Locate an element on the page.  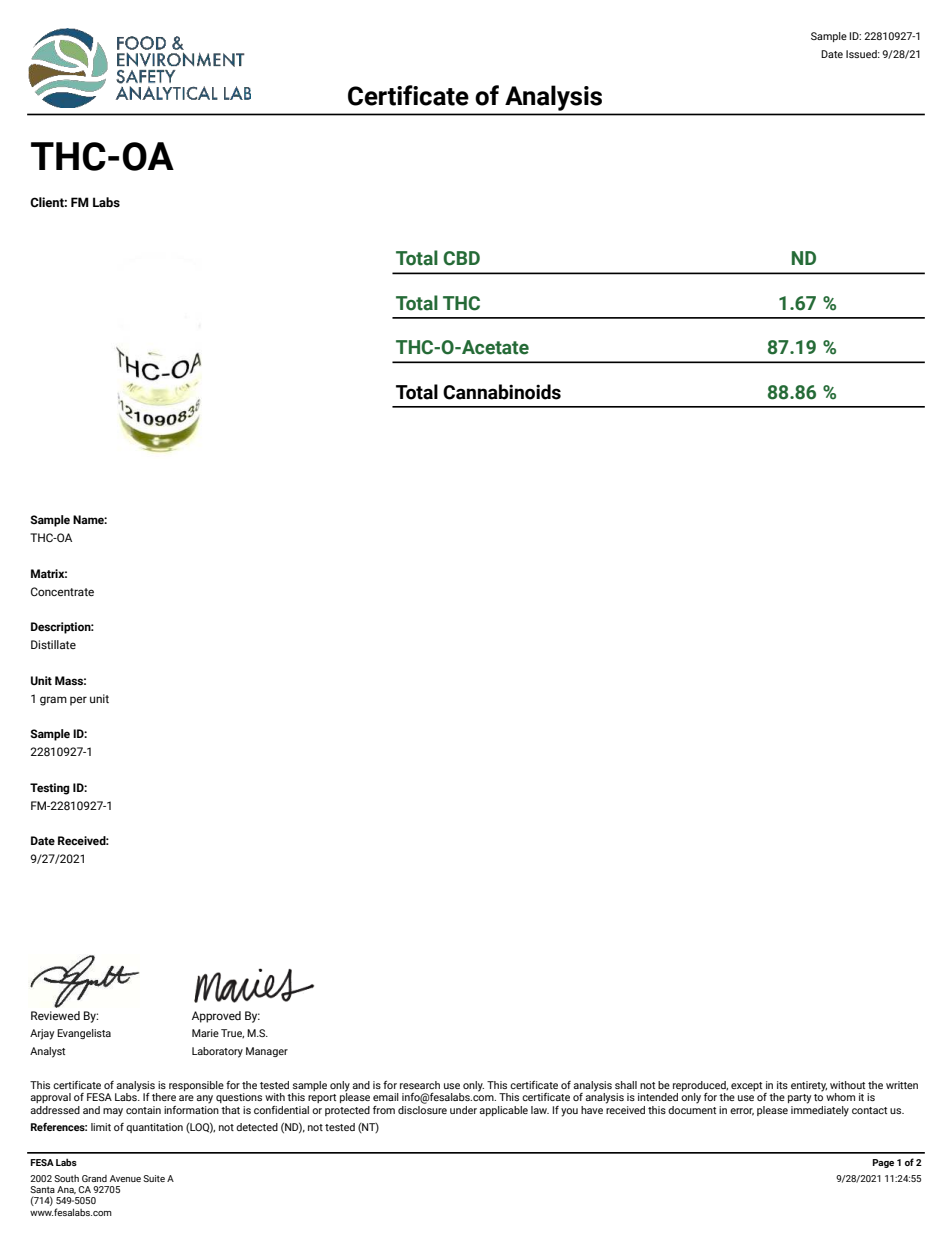
per is located at coordinates (78, 701).
